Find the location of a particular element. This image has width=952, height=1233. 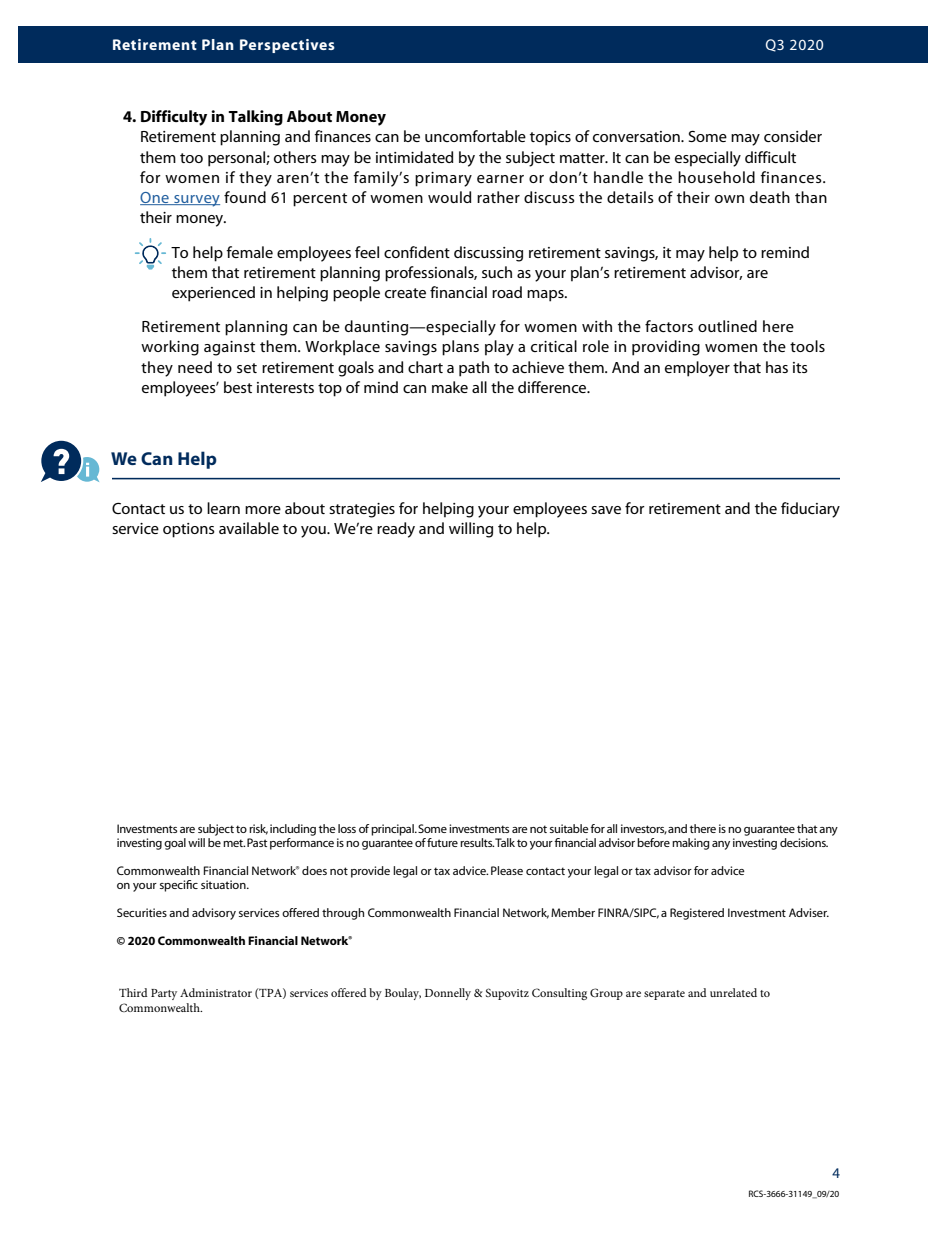

risk is located at coordinates (258, 829).
